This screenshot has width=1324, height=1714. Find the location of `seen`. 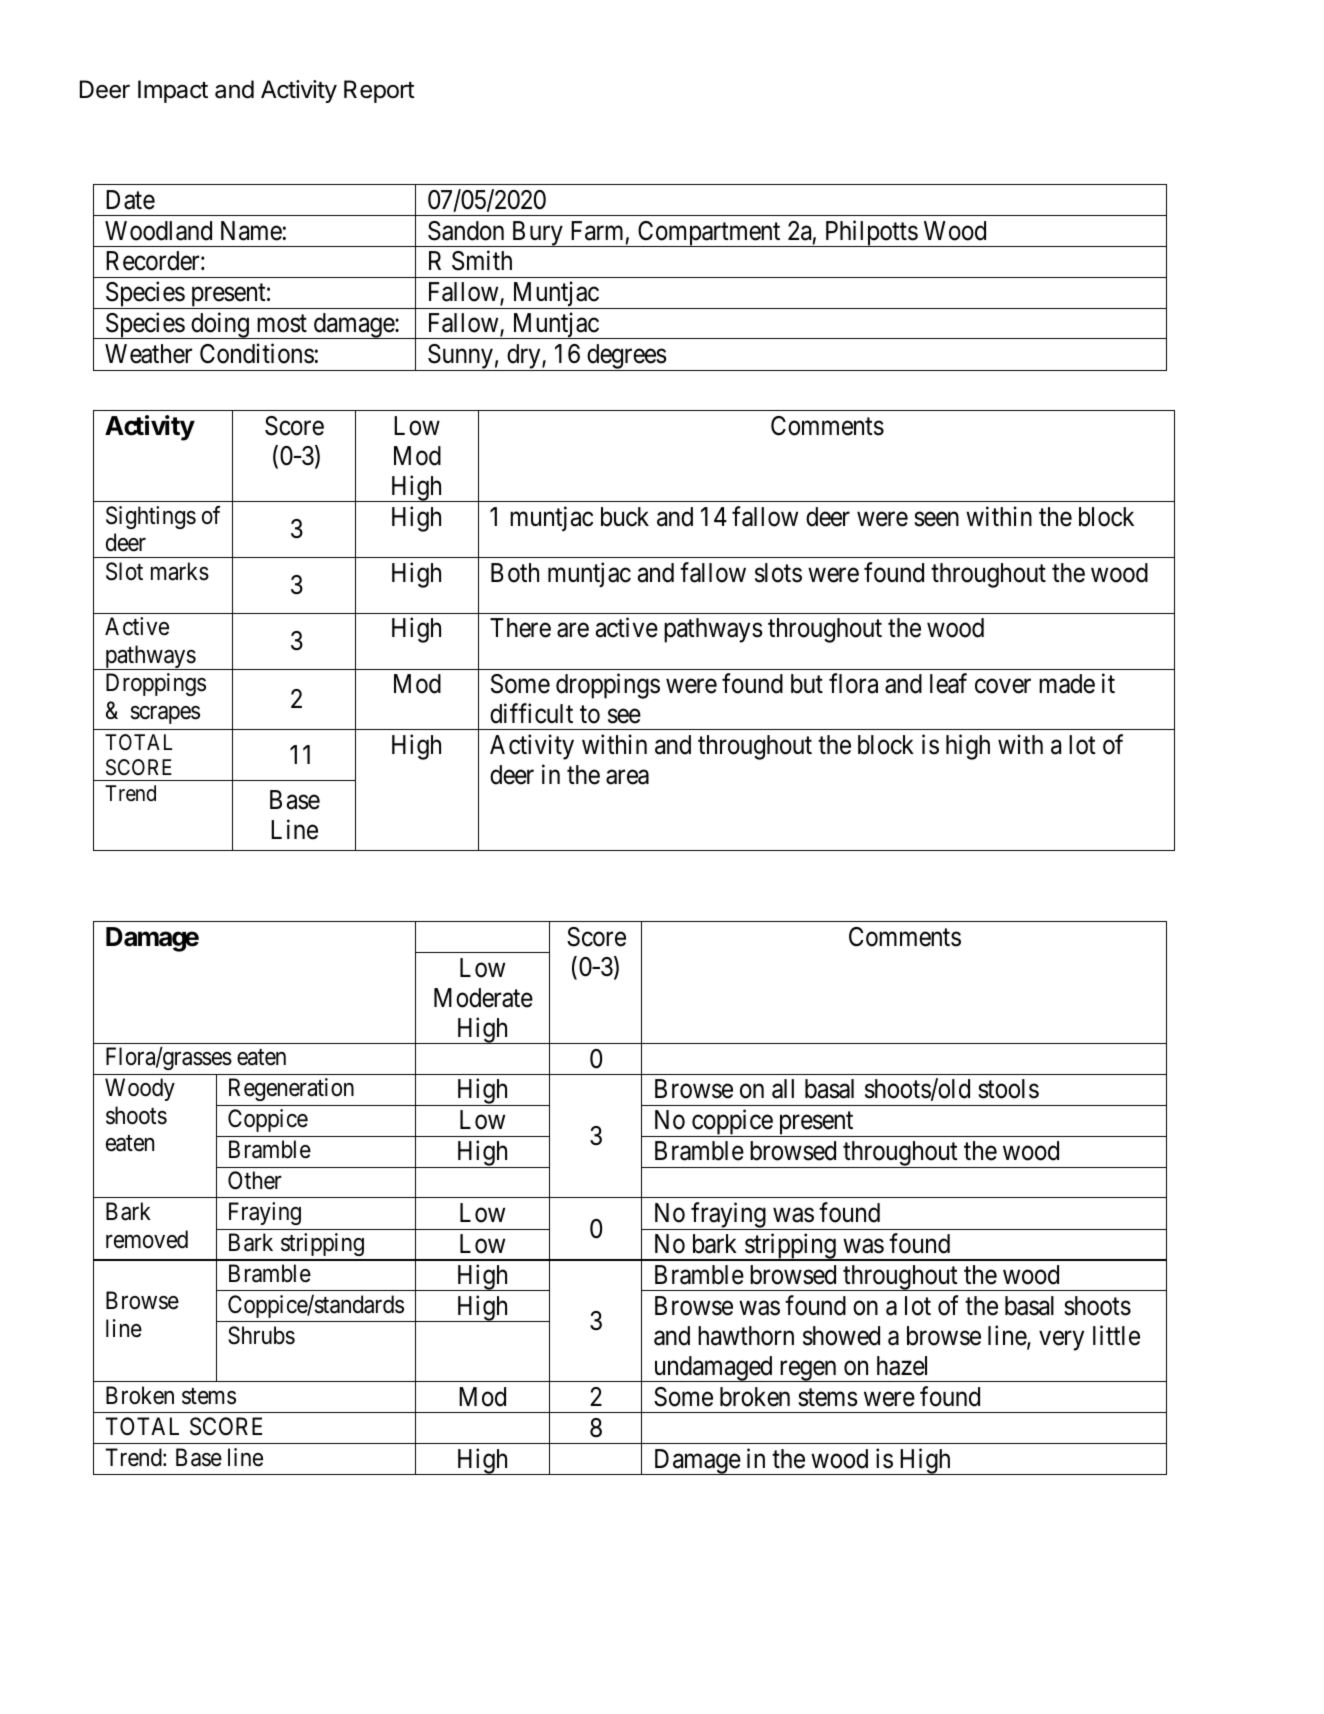

seen is located at coordinates (936, 519).
